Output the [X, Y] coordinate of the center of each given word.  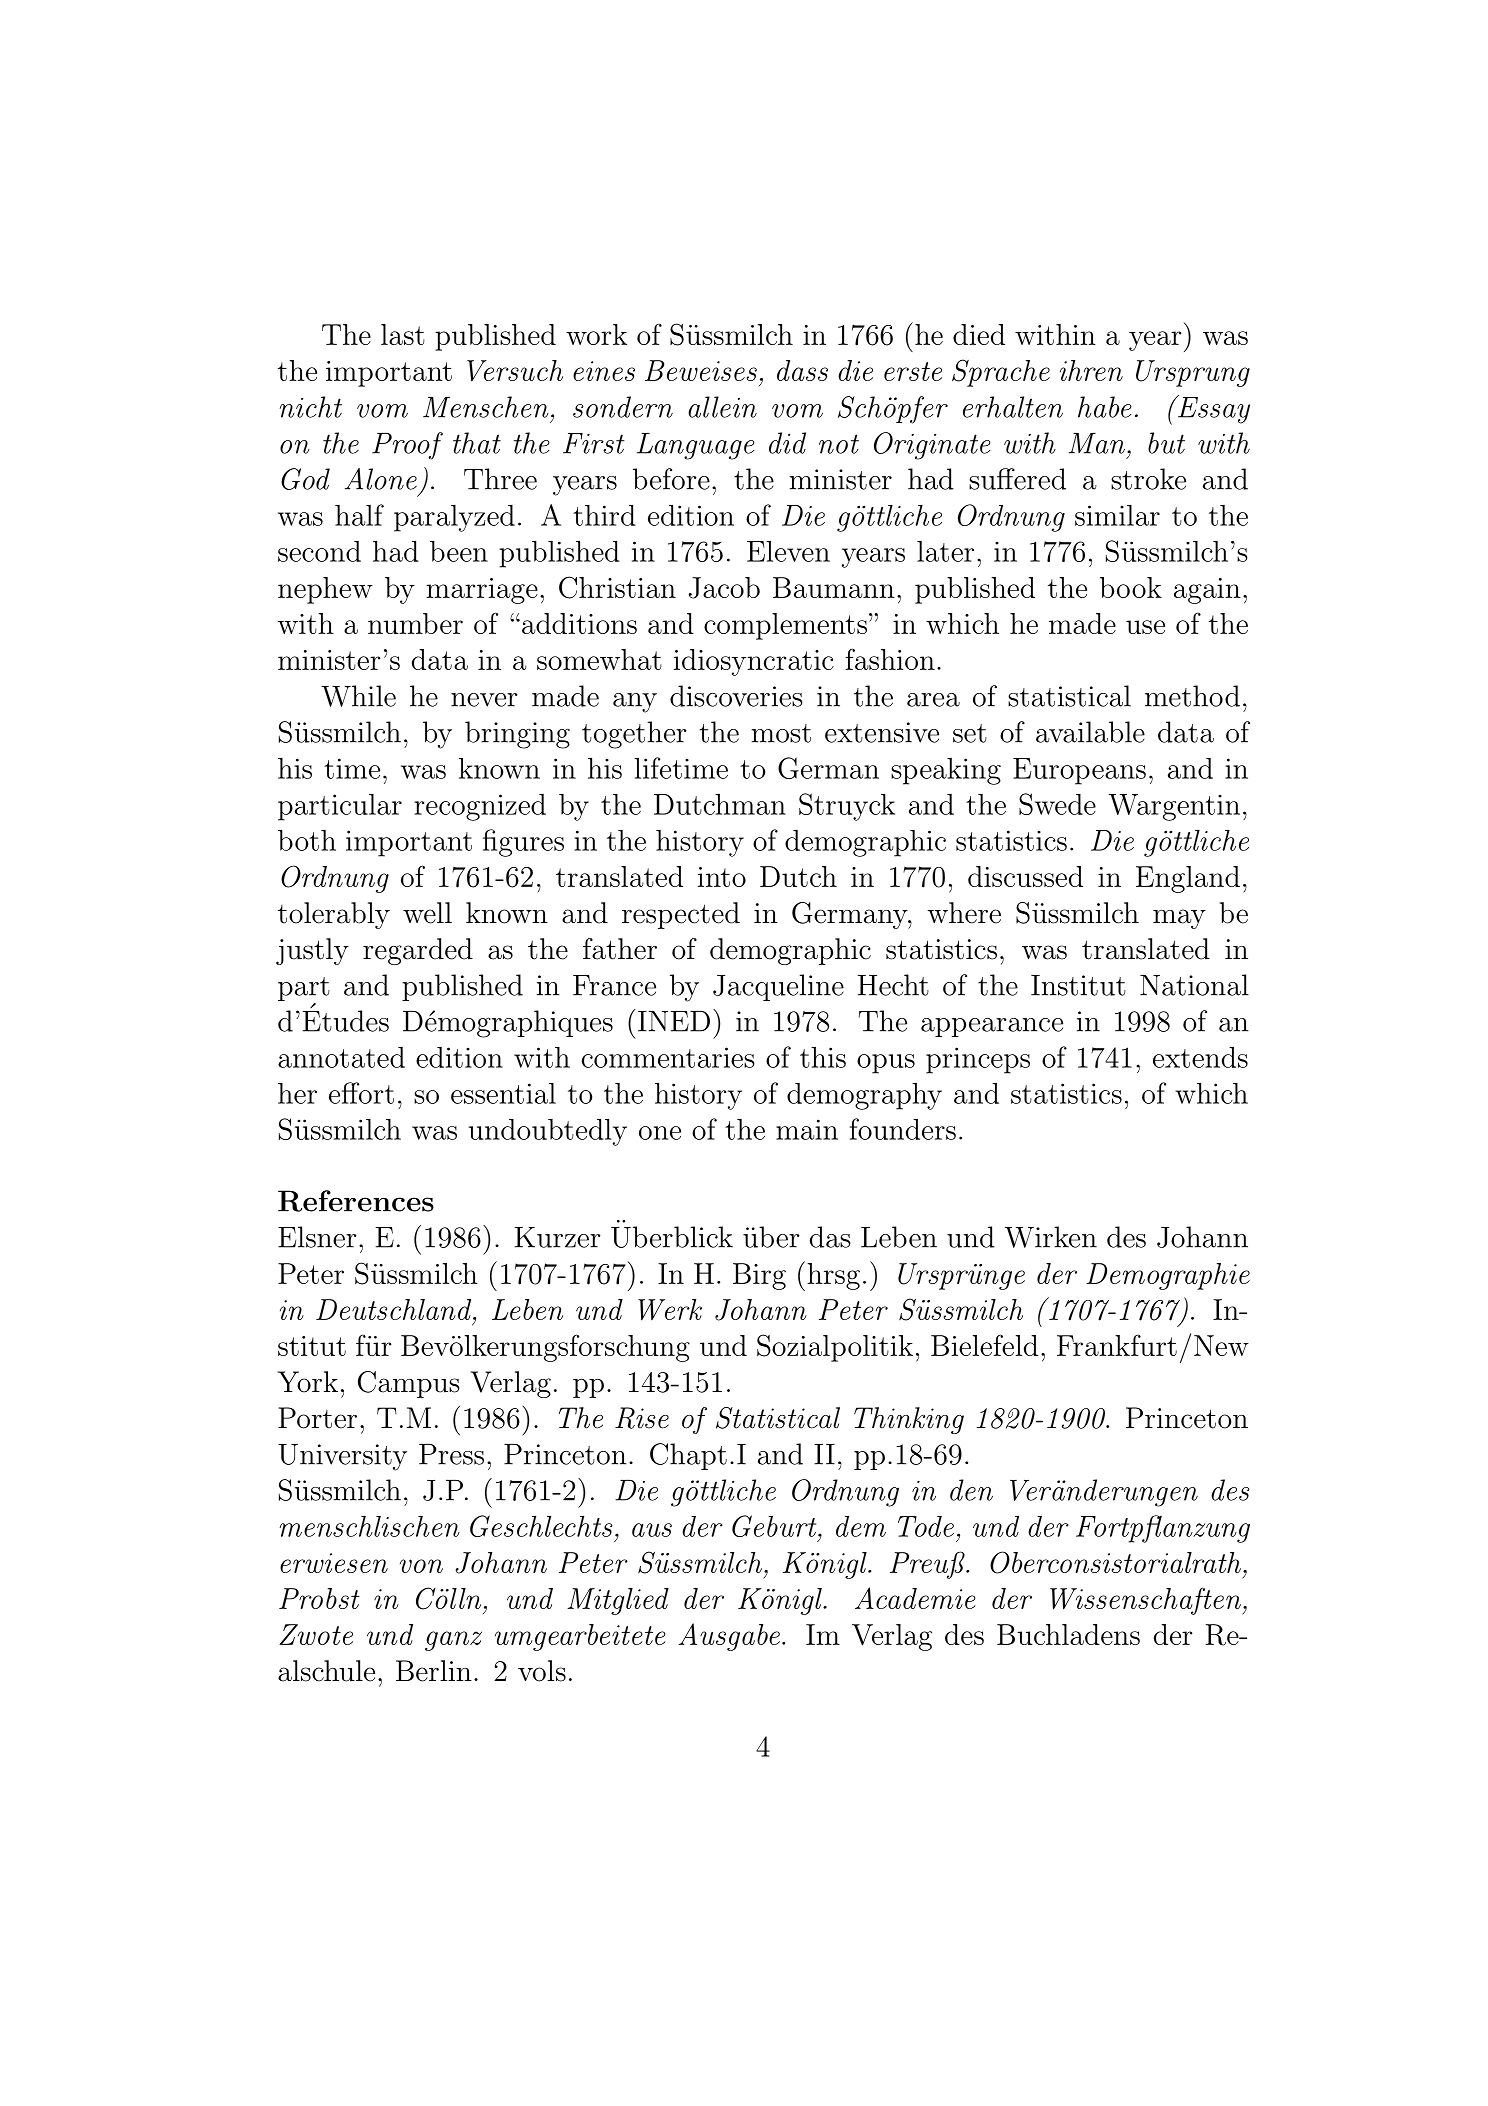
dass [802, 370]
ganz [453, 1641]
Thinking [909, 1420]
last [403, 334]
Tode [926, 1526]
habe [1105, 407]
